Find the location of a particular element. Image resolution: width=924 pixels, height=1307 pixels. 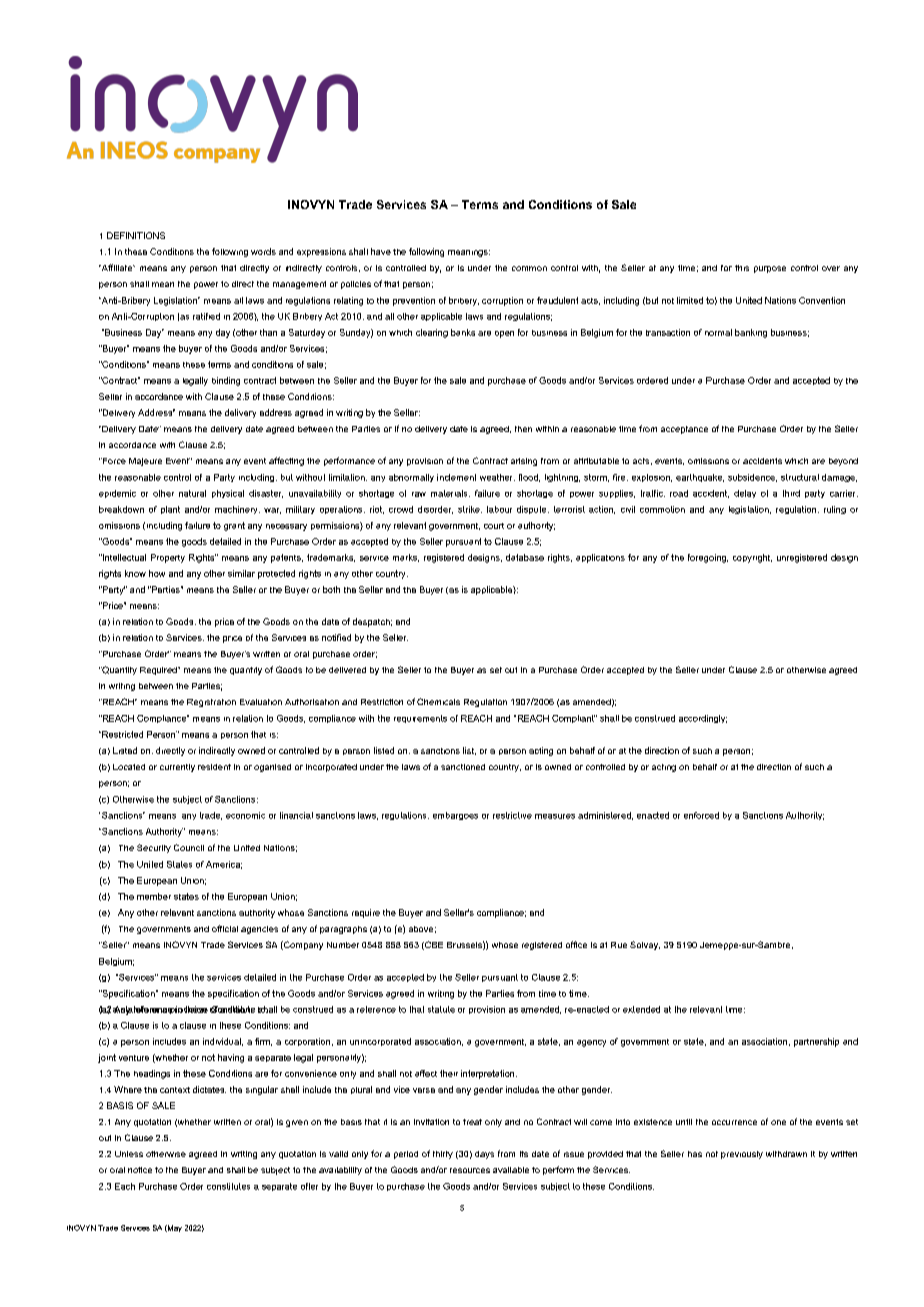

this is located at coordinates (742, 268).
